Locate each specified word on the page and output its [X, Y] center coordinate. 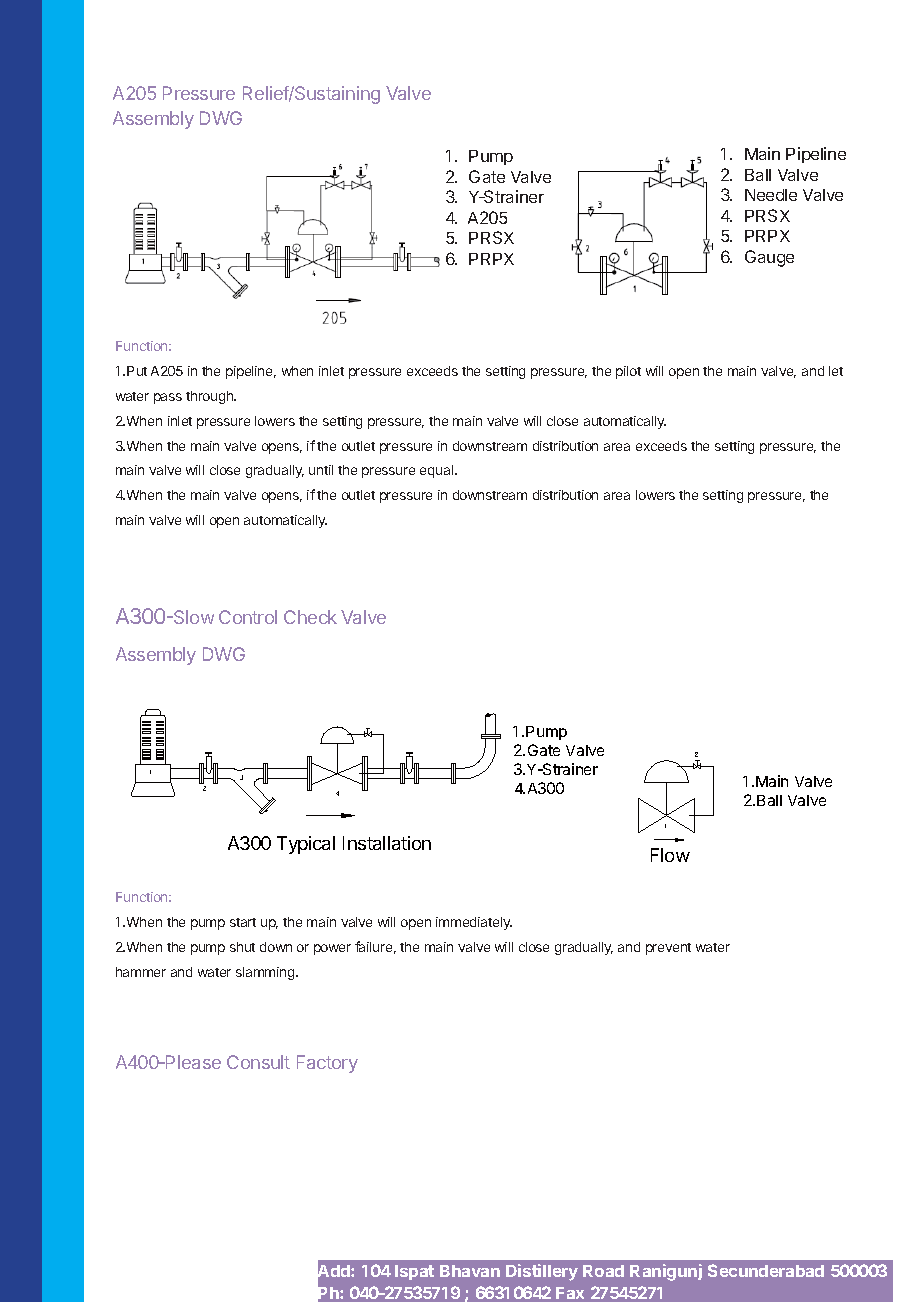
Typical [306, 845]
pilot [628, 372]
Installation [387, 843]
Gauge [769, 258]
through [210, 397]
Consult [258, 1062]
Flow [670, 855]
